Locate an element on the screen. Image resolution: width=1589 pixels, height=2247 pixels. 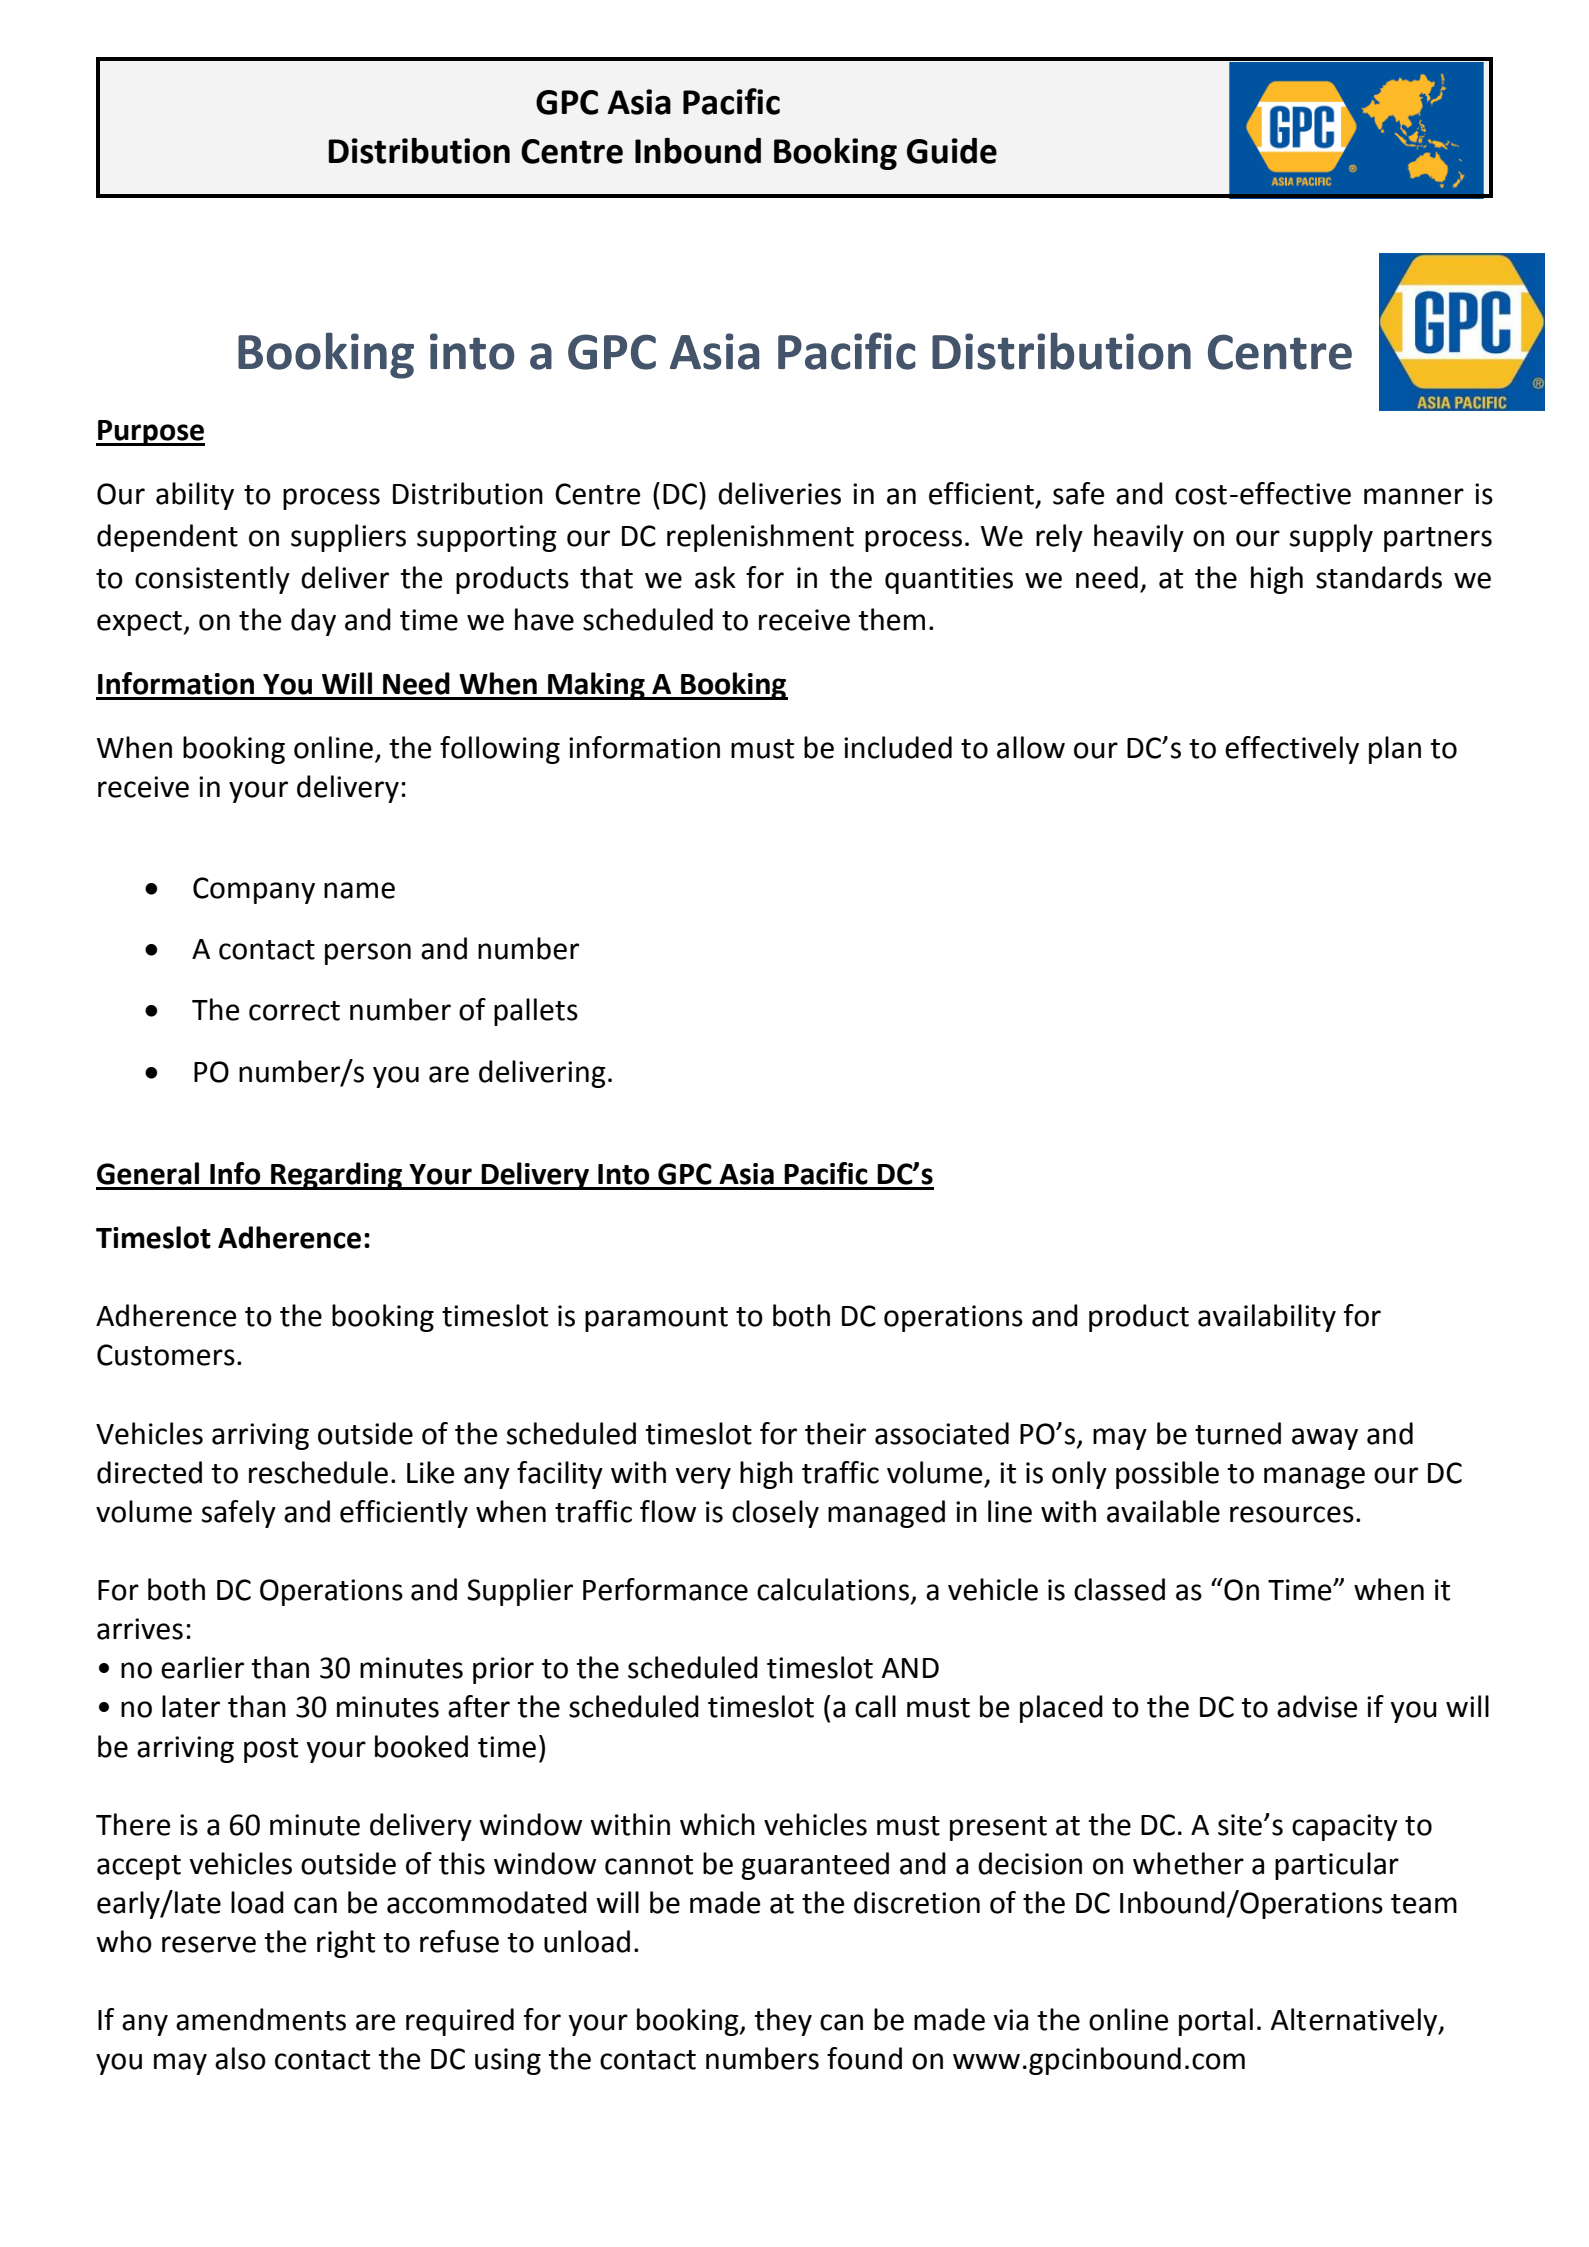
Guide is located at coordinates (952, 151).
